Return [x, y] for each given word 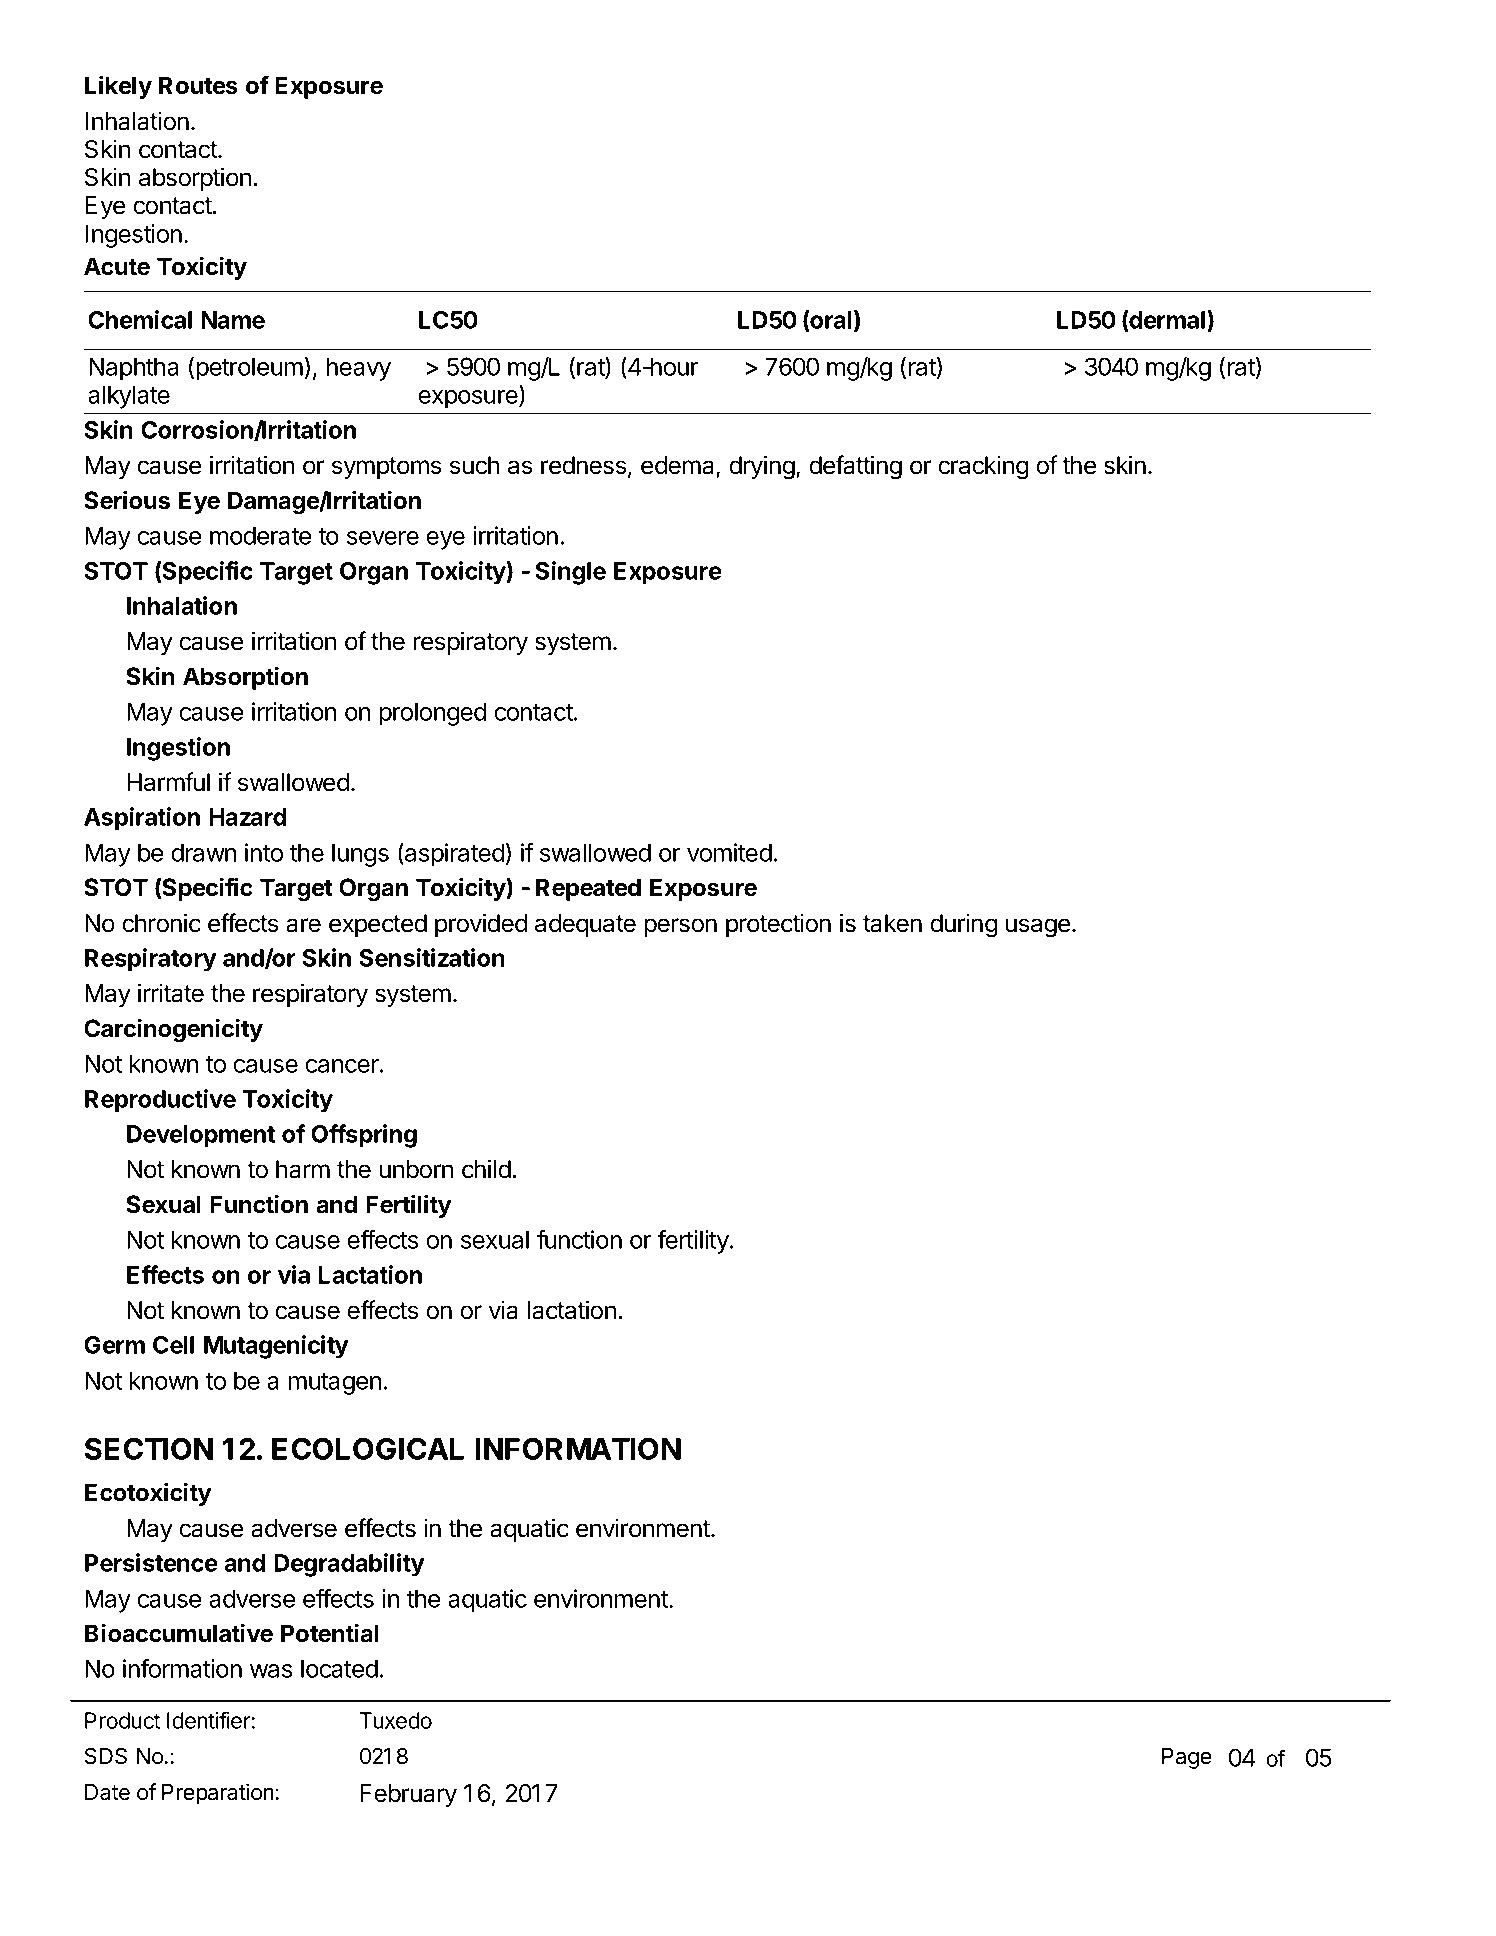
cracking [983, 467]
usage [1038, 928]
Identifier [209, 1720]
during [963, 925]
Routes [198, 85]
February [408, 1795]
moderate [260, 535]
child [486, 1169]
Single [570, 573]
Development [201, 1136]
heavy [359, 369]
